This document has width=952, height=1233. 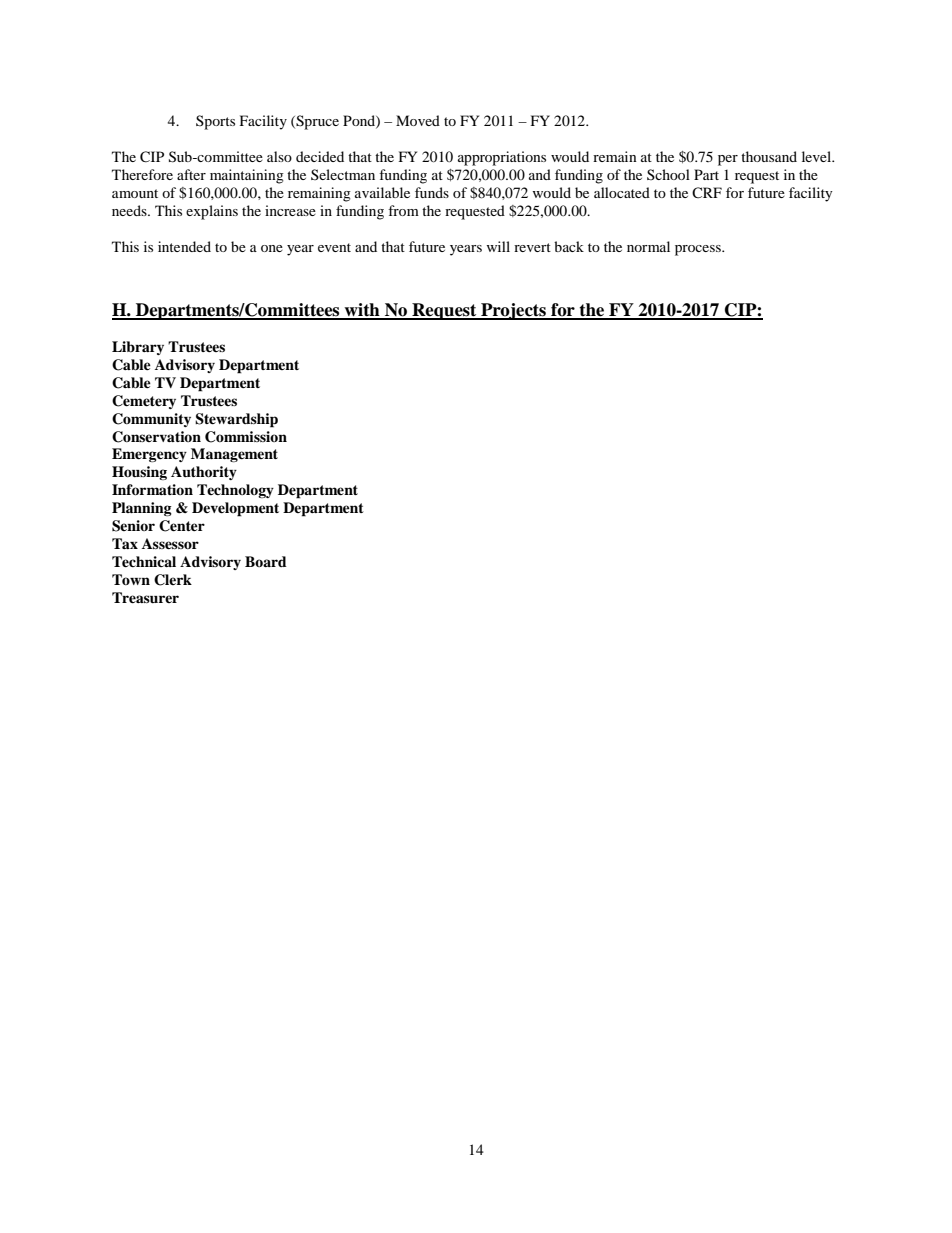 What do you see at coordinates (699, 250) in the document?
I see `process` at bounding box center [699, 250].
